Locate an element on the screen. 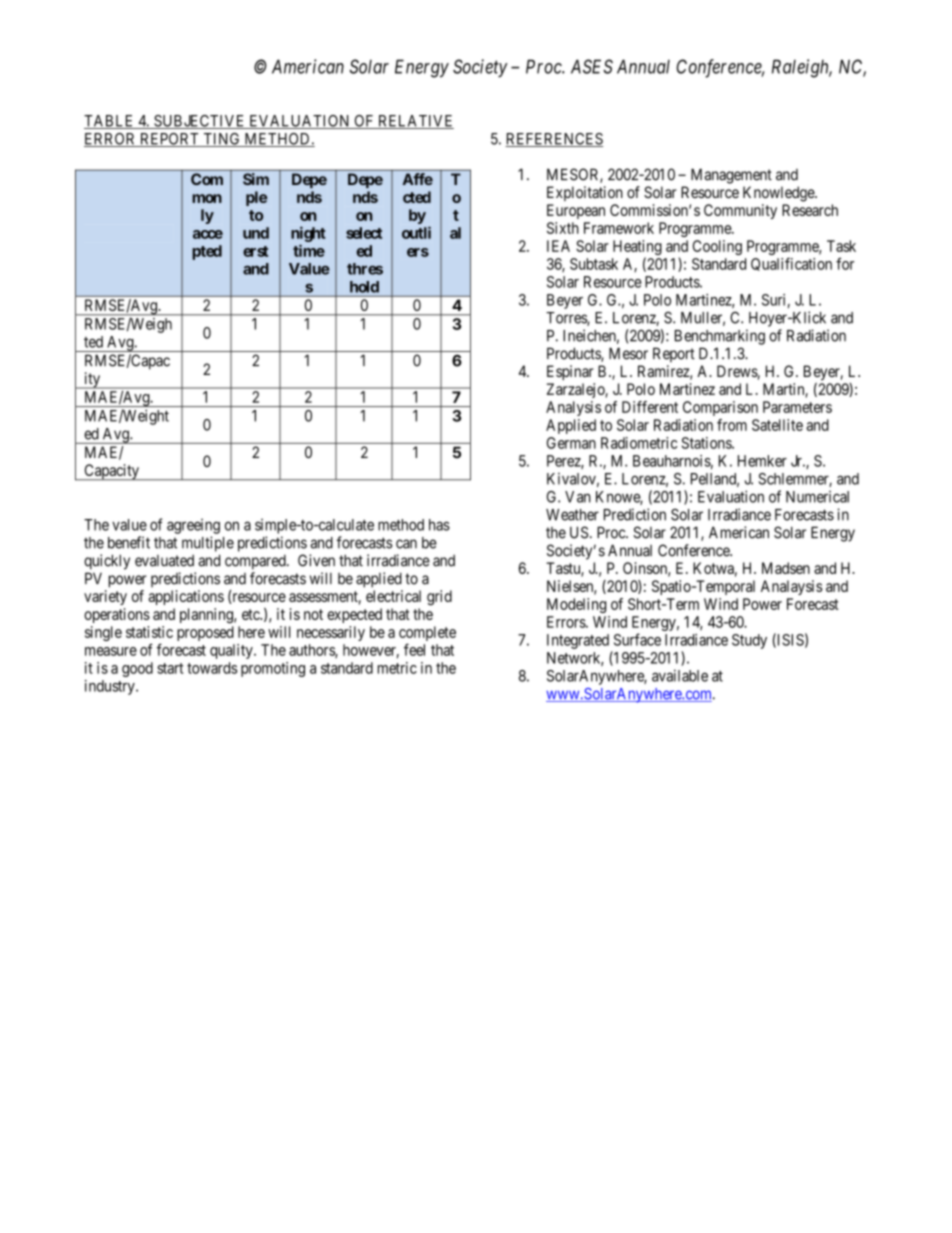 Image resolution: width=952 pixels, height=1233 pixels. start is located at coordinates (170, 668).
